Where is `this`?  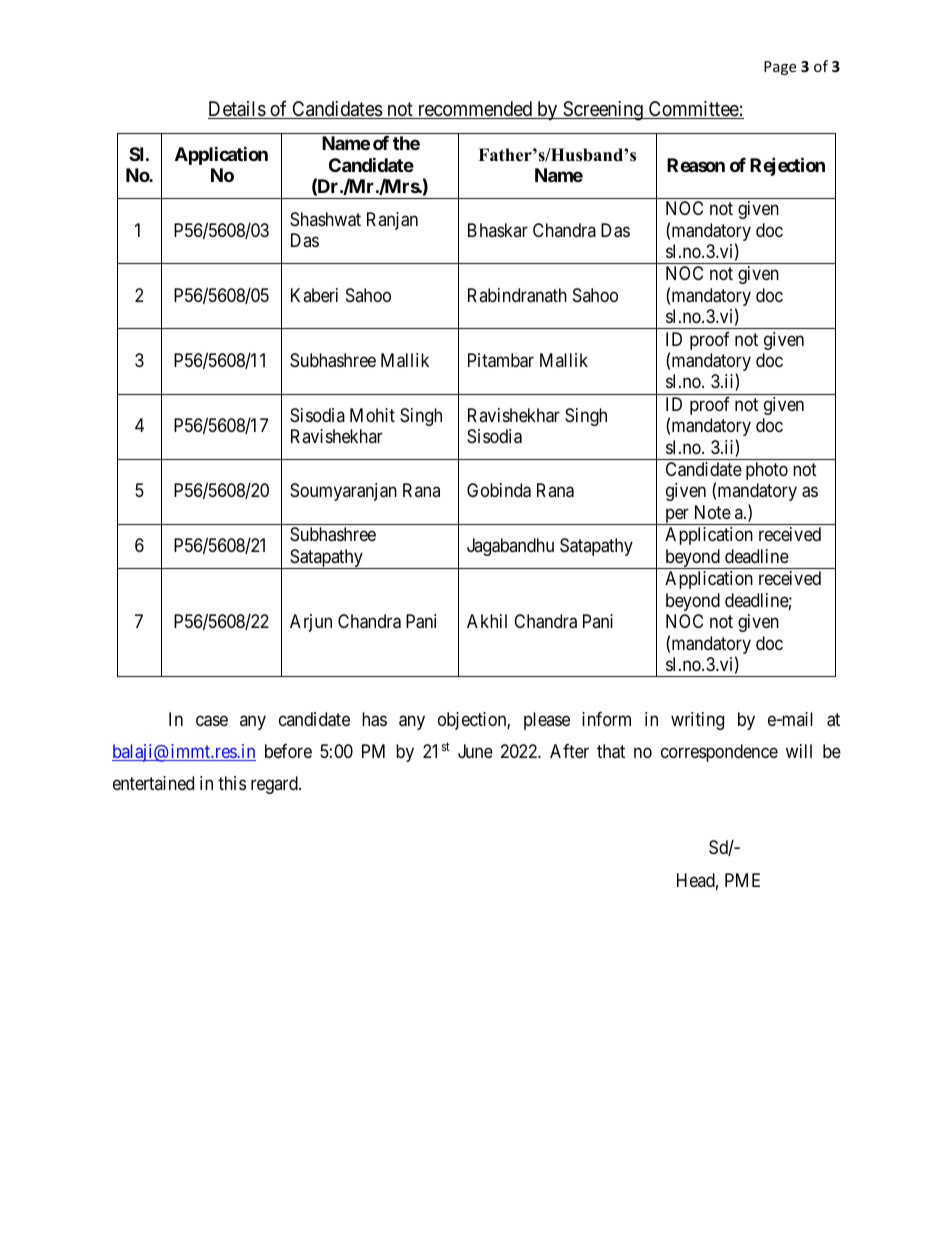 this is located at coordinates (232, 783).
